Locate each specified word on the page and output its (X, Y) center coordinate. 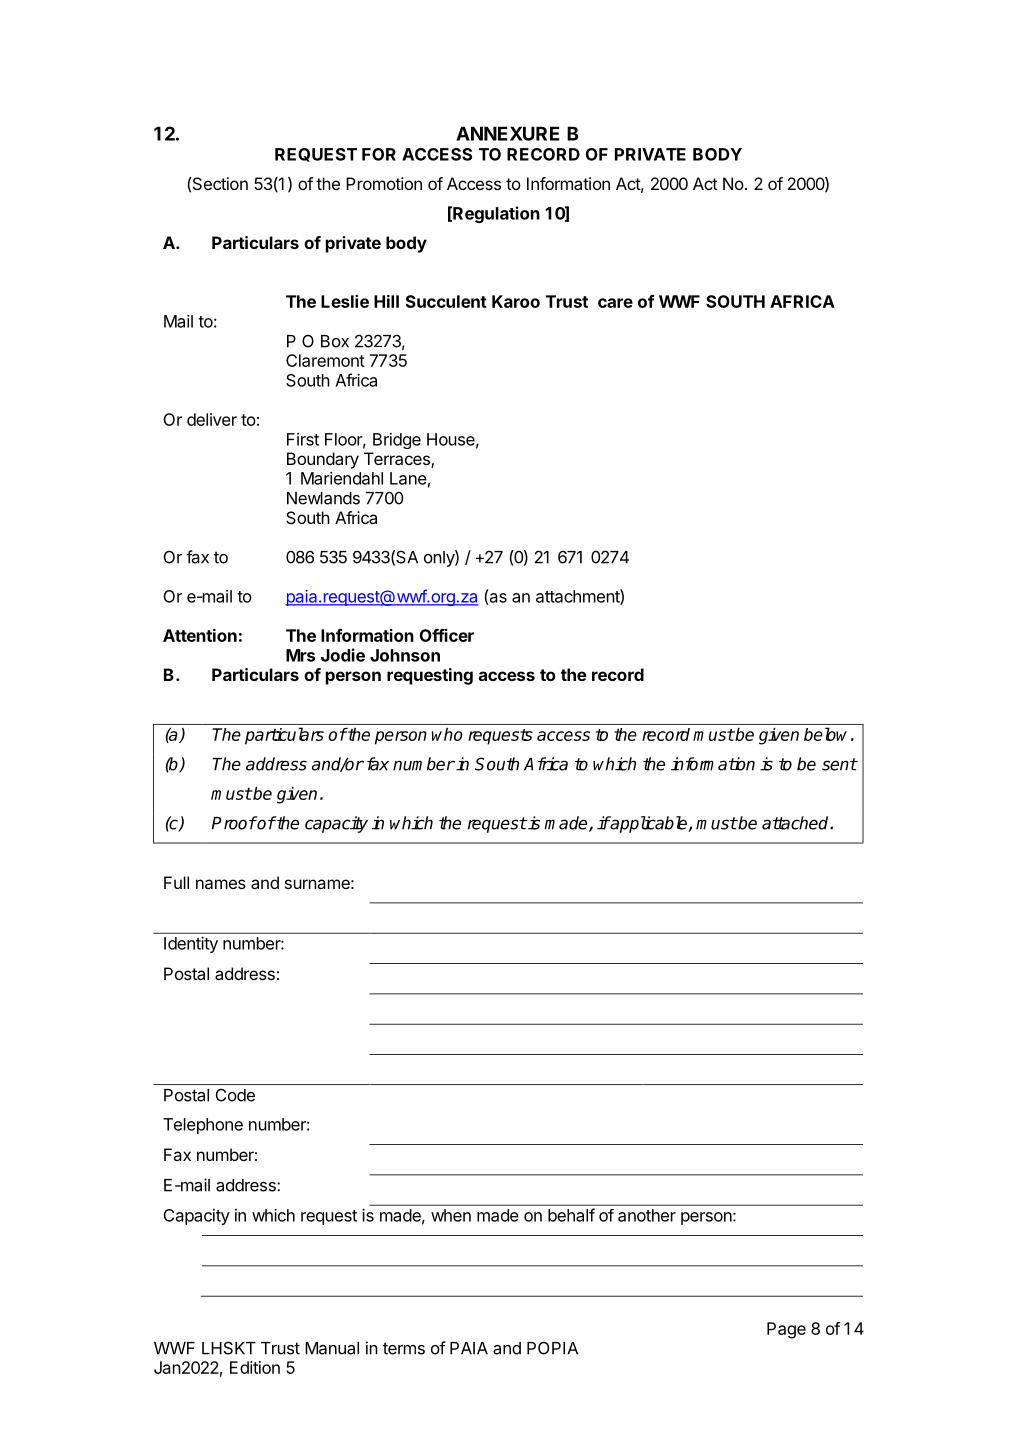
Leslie (345, 301)
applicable (649, 824)
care (615, 303)
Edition (255, 1367)
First (303, 439)
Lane (408, 478)
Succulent (446, 301)
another (647, 1215)
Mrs (300, 655)
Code (235, 1095)
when (451, 1215)
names (221, 884)
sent (839, 764)
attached (796, 823)
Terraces (398, 460)
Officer (447, 635)
